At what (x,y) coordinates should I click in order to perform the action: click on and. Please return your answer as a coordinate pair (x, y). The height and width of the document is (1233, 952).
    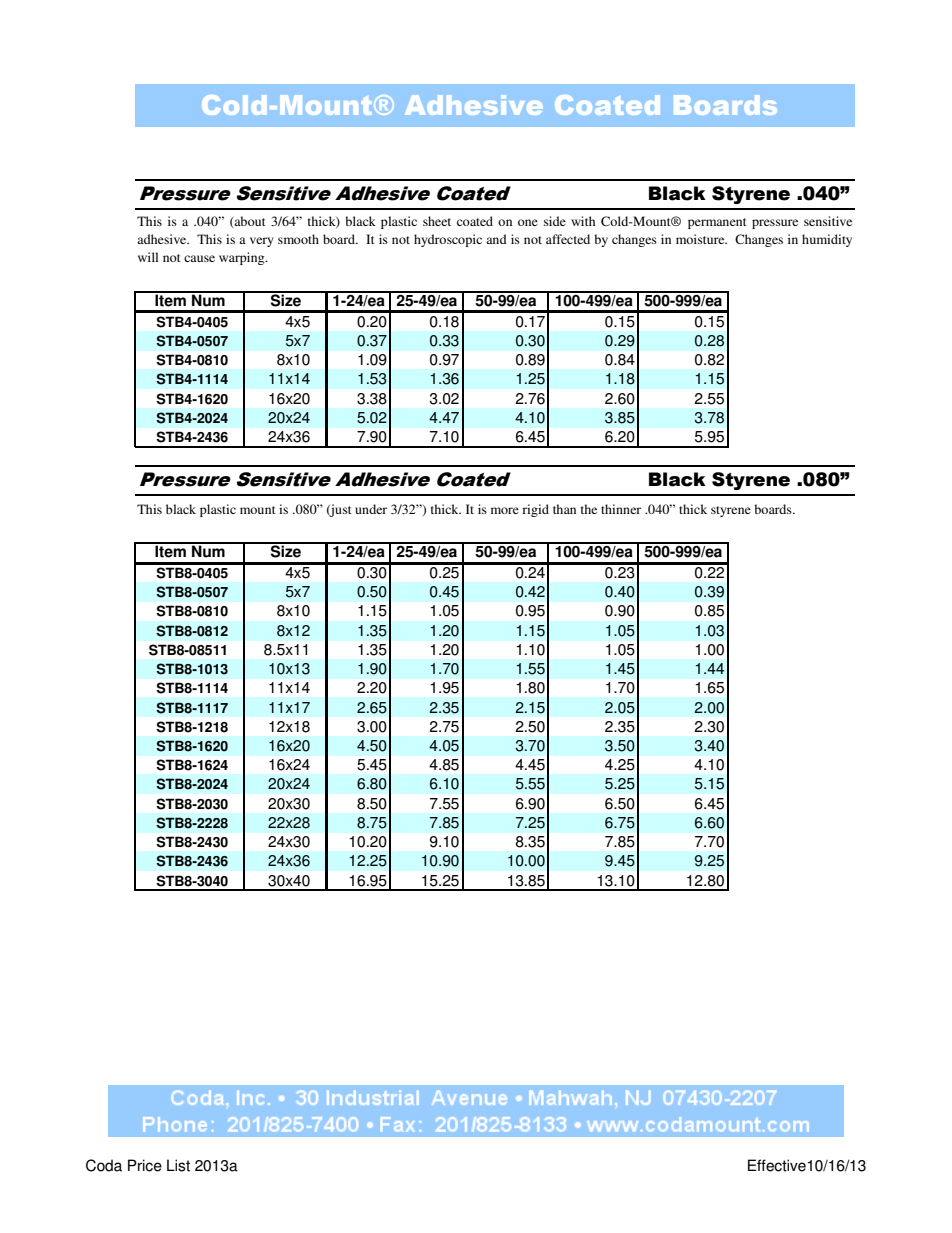
    Looking at the image, I should click on (496, 239).
